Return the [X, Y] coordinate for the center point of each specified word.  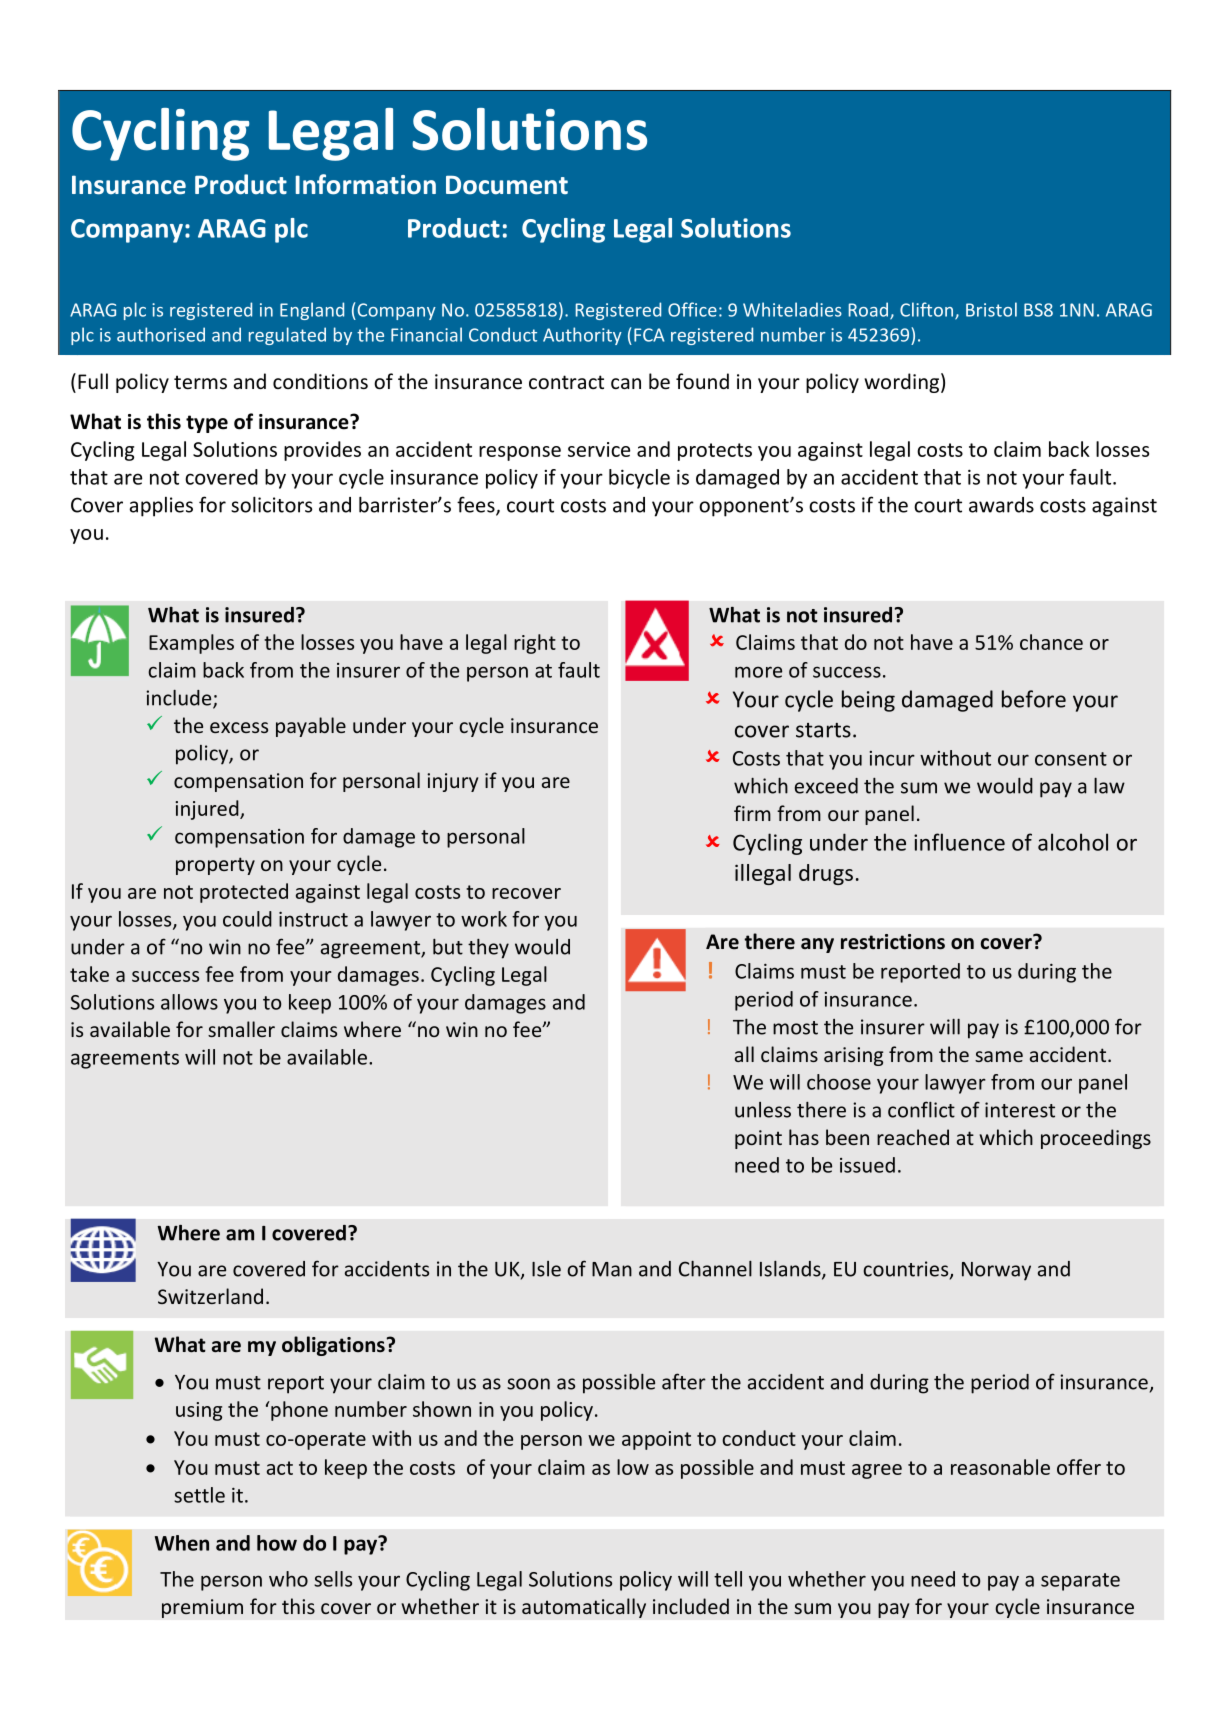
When [182, 1543]
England [312, 311]
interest [1020, 1110]
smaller [241, 1029]
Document [507, 185]
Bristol [991, 309]
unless [763, 1110]
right [535, 644]
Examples [191, 644]
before [1034, 699]
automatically [584, 1608]
